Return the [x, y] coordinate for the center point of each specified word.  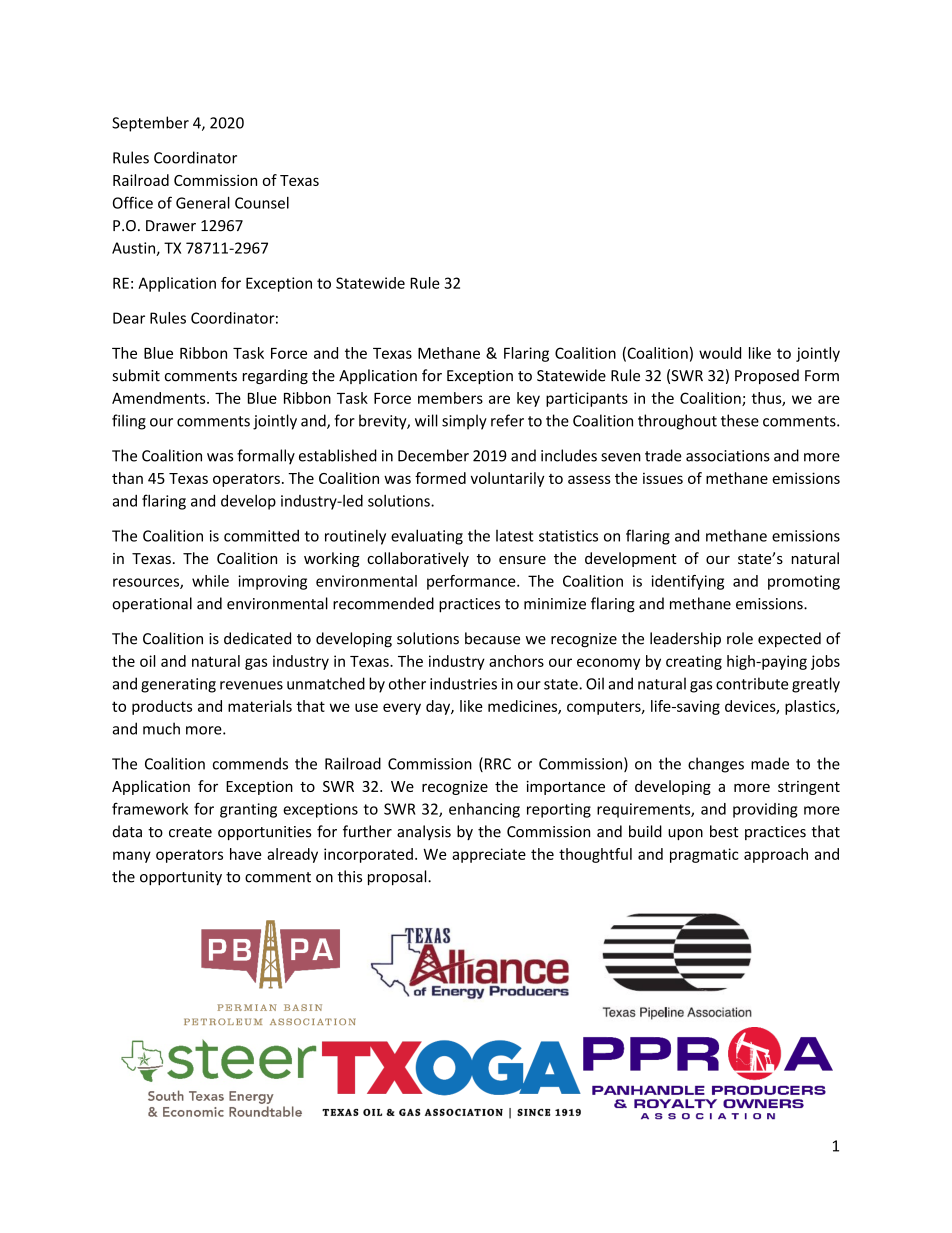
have [245, 854]
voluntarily [507, 479]
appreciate [489, 855]
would [720, 353]
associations [728, 456]
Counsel [262, 203]
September [150, 124]
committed [261, 535]
